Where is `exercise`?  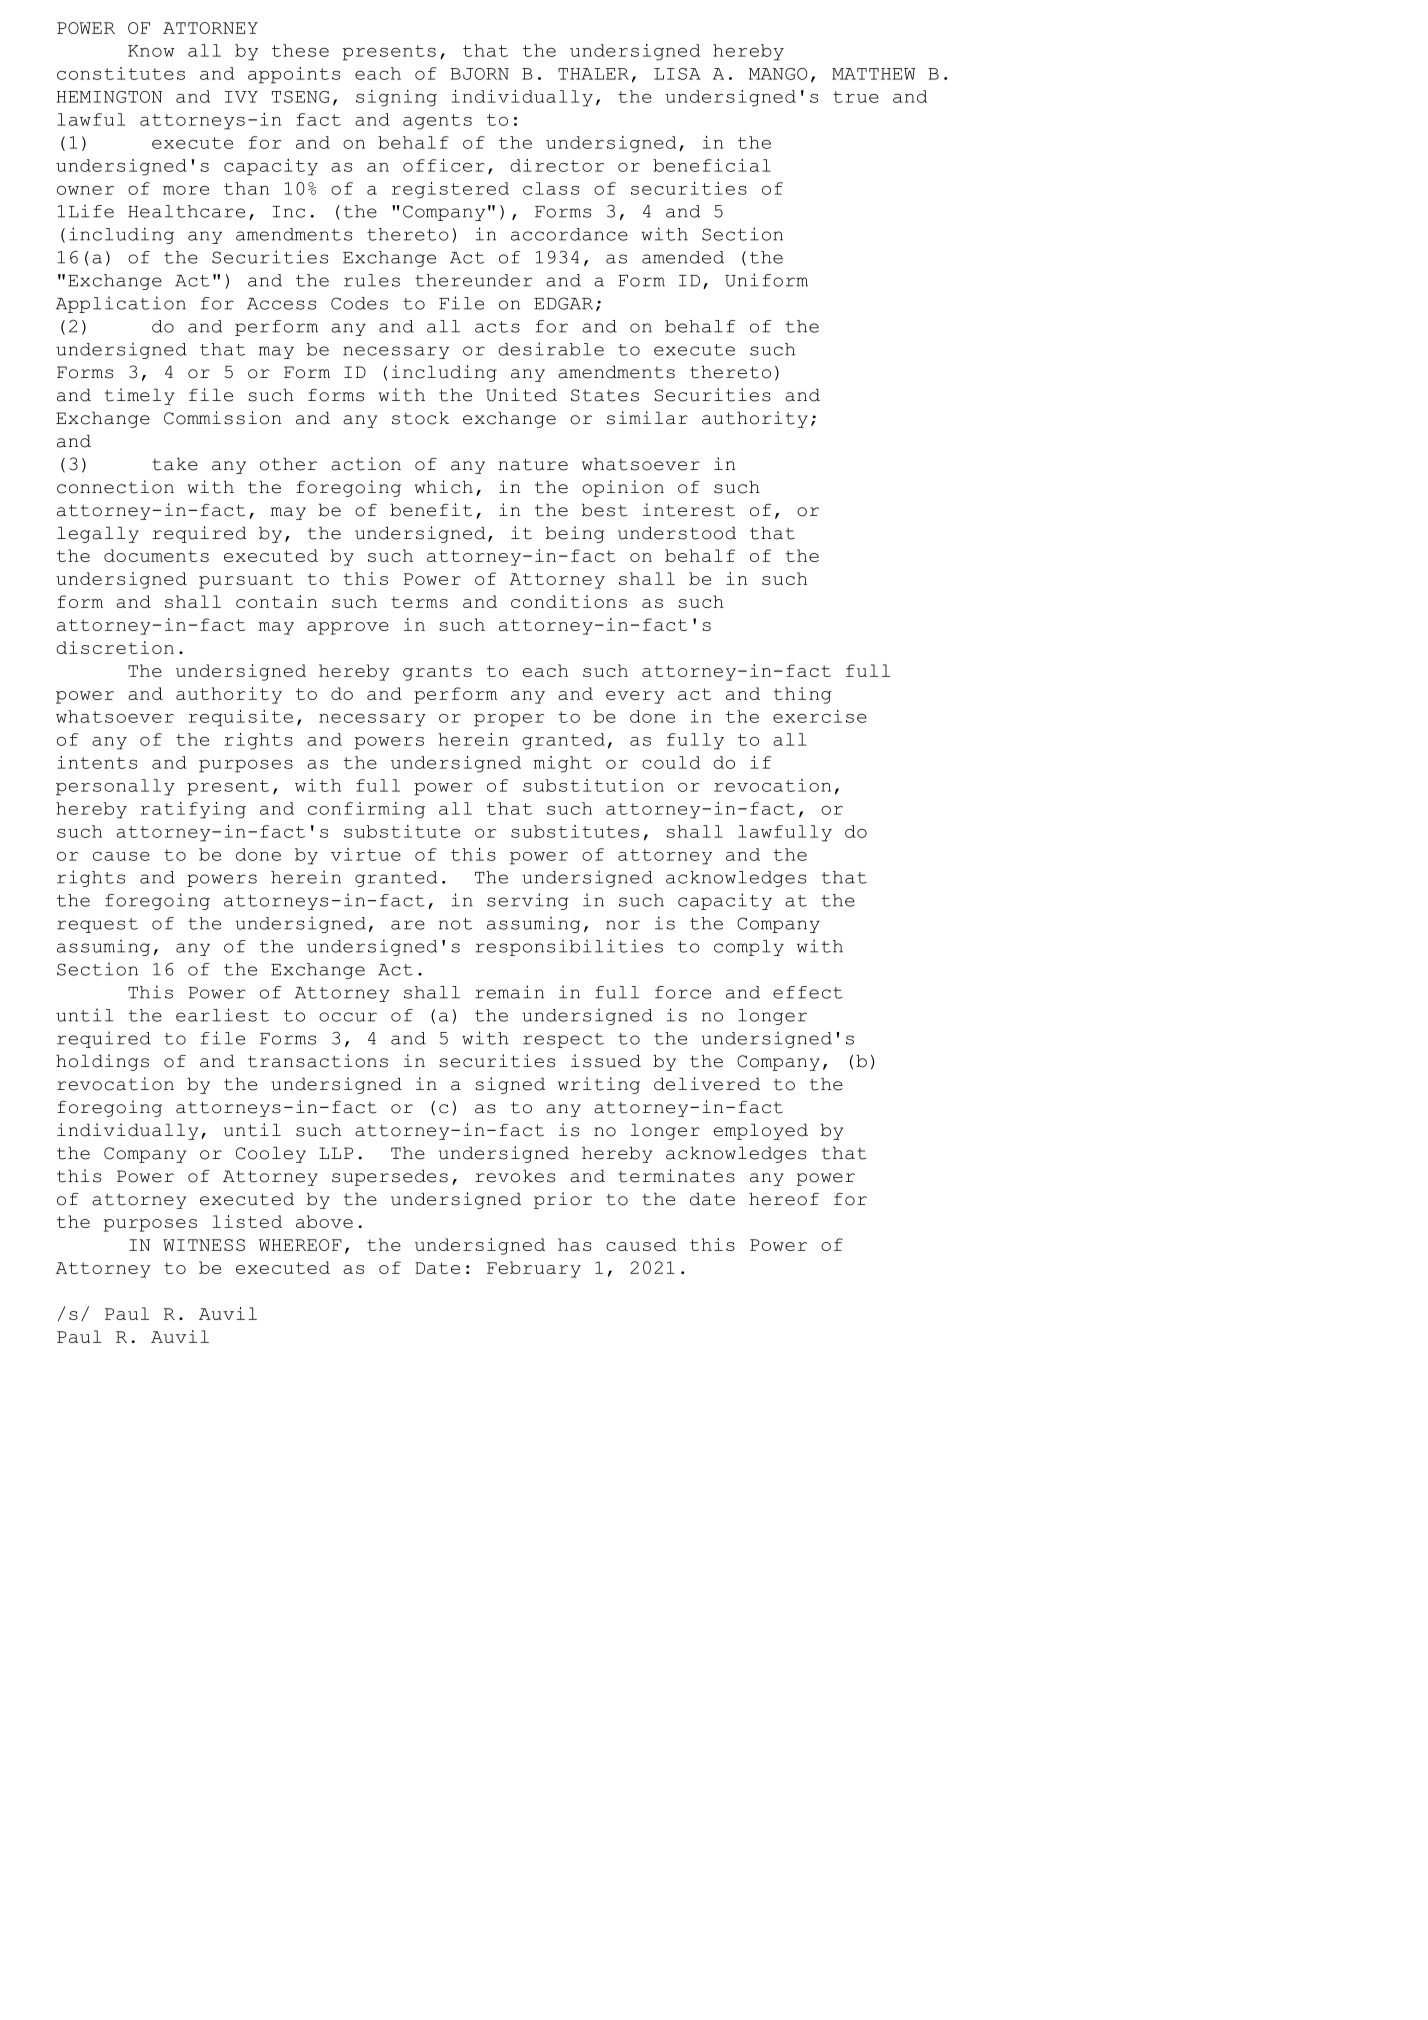
exercise is located at coordinates (820, 716).
